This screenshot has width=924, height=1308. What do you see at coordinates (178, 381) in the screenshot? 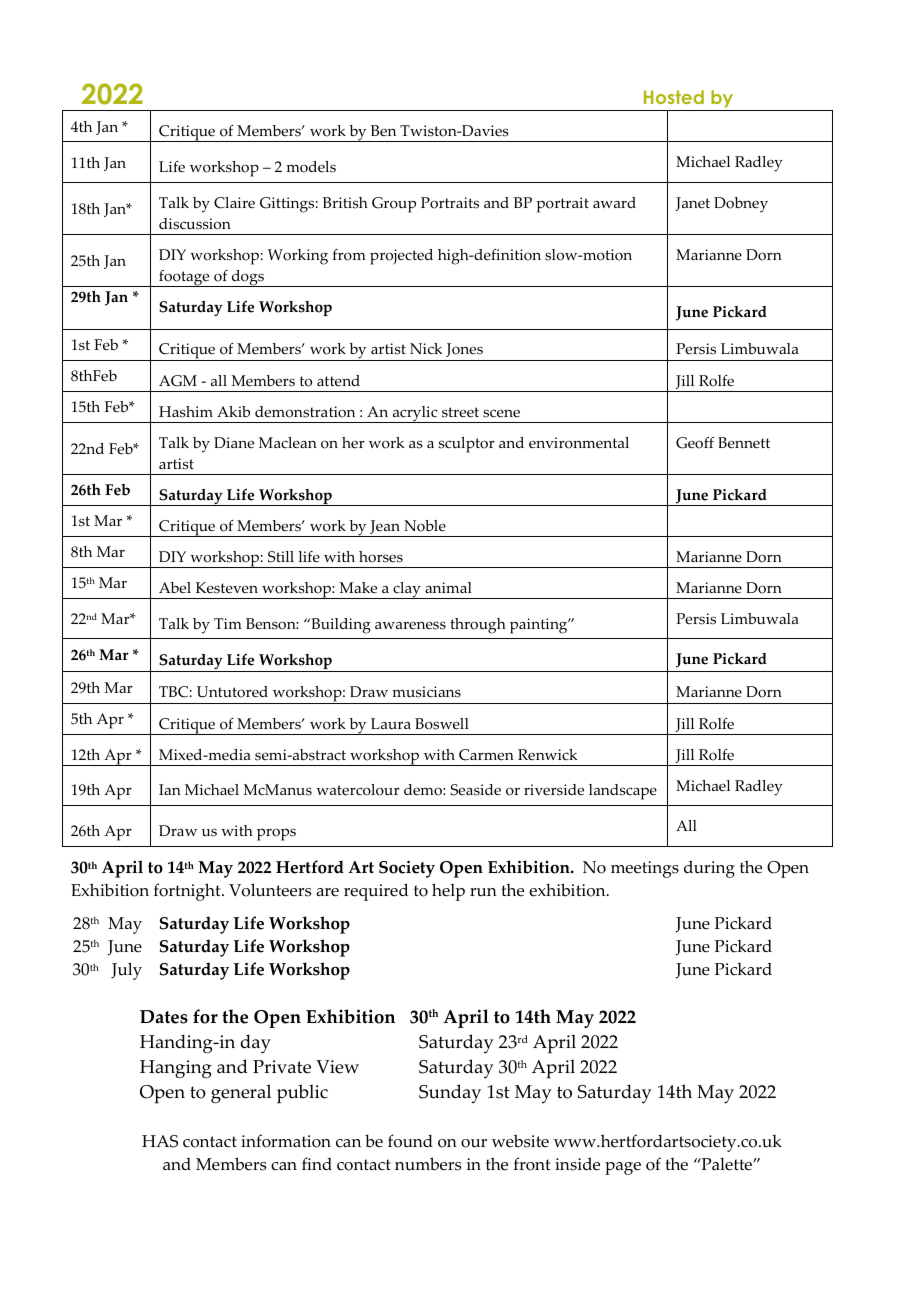
I see `AGM` at bounding box center [178, 381].
